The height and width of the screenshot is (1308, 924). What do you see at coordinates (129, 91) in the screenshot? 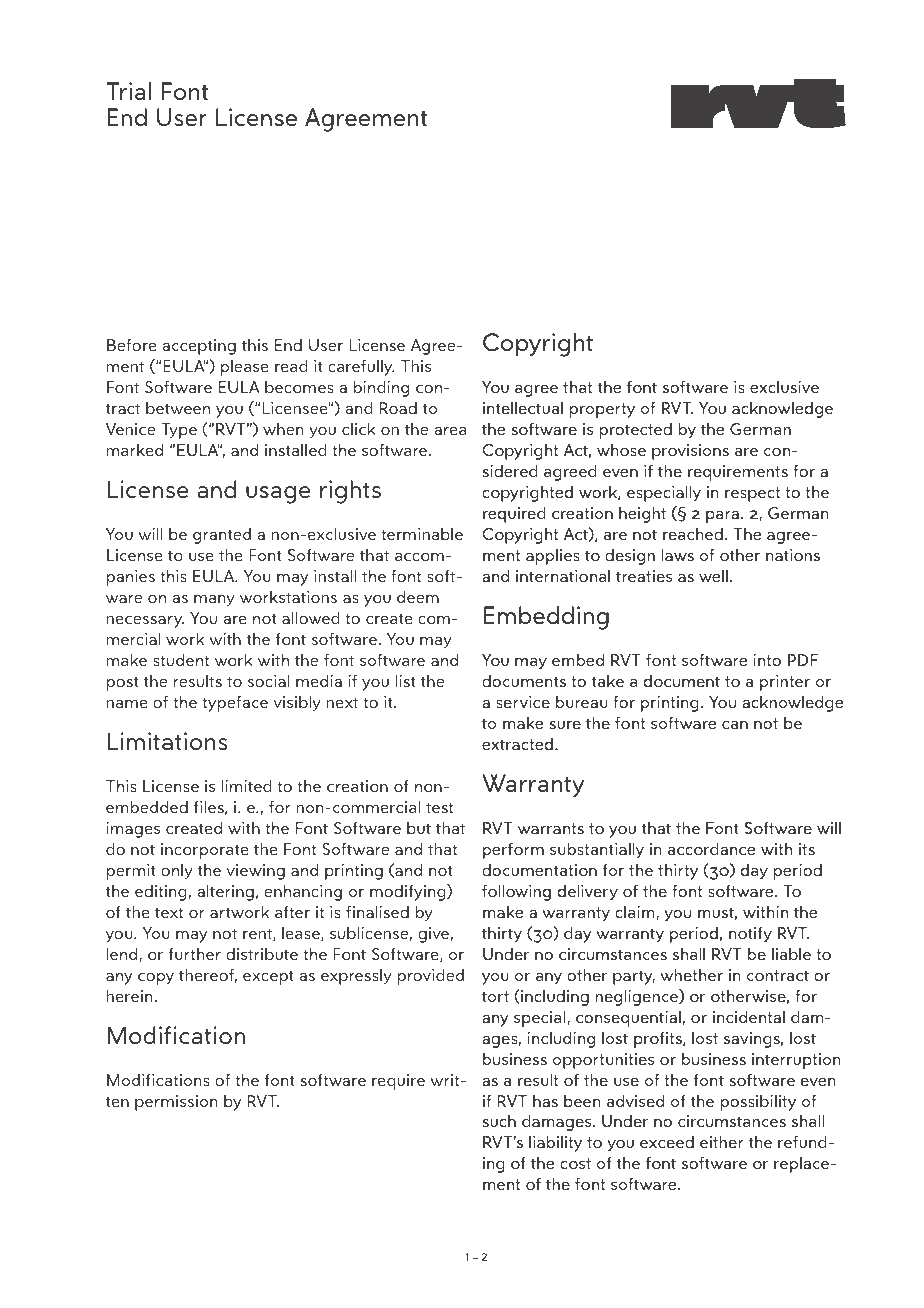
I see `Trial` at bounding box center [129, 91].
